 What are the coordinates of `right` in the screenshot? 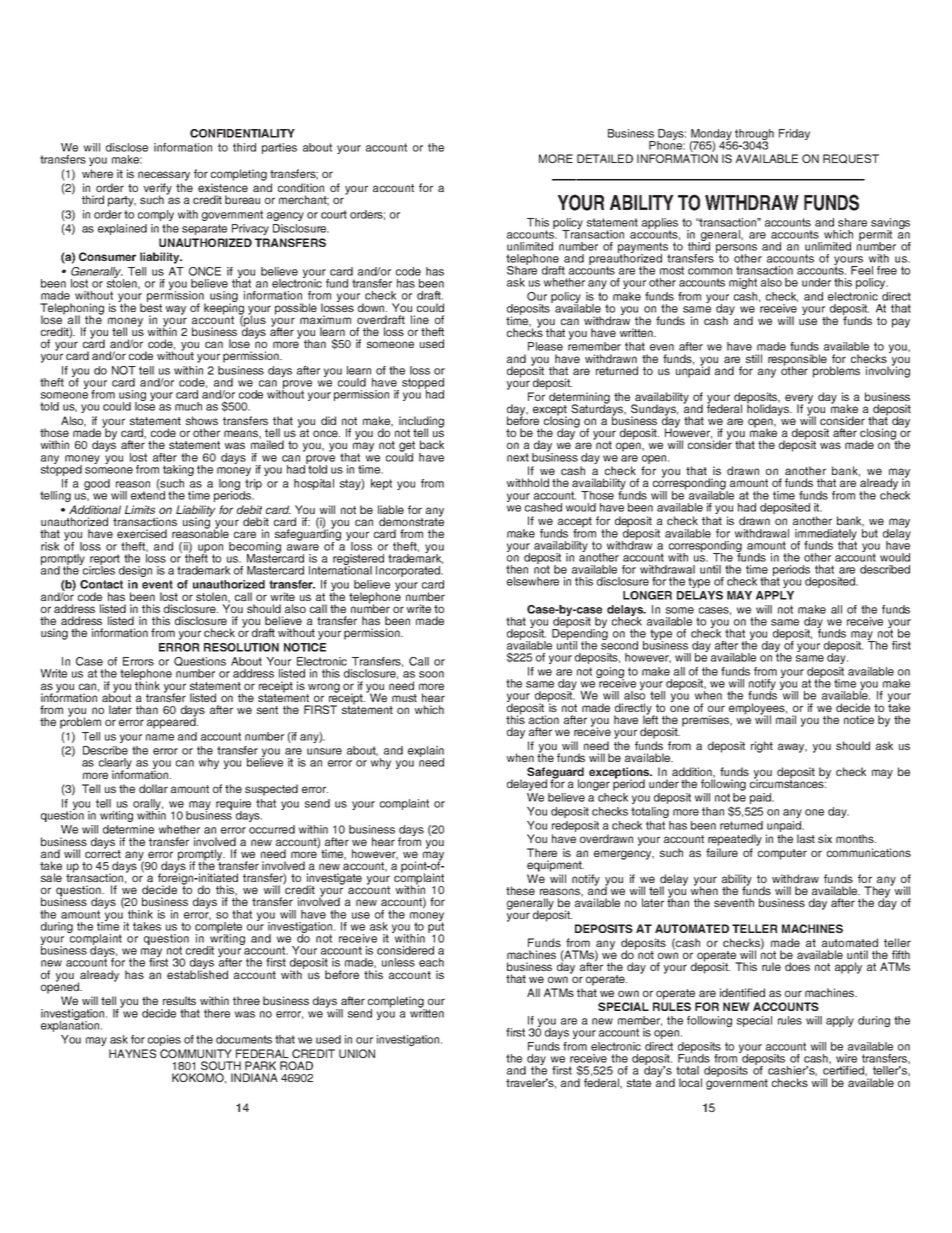 It's located at (762, 747).
